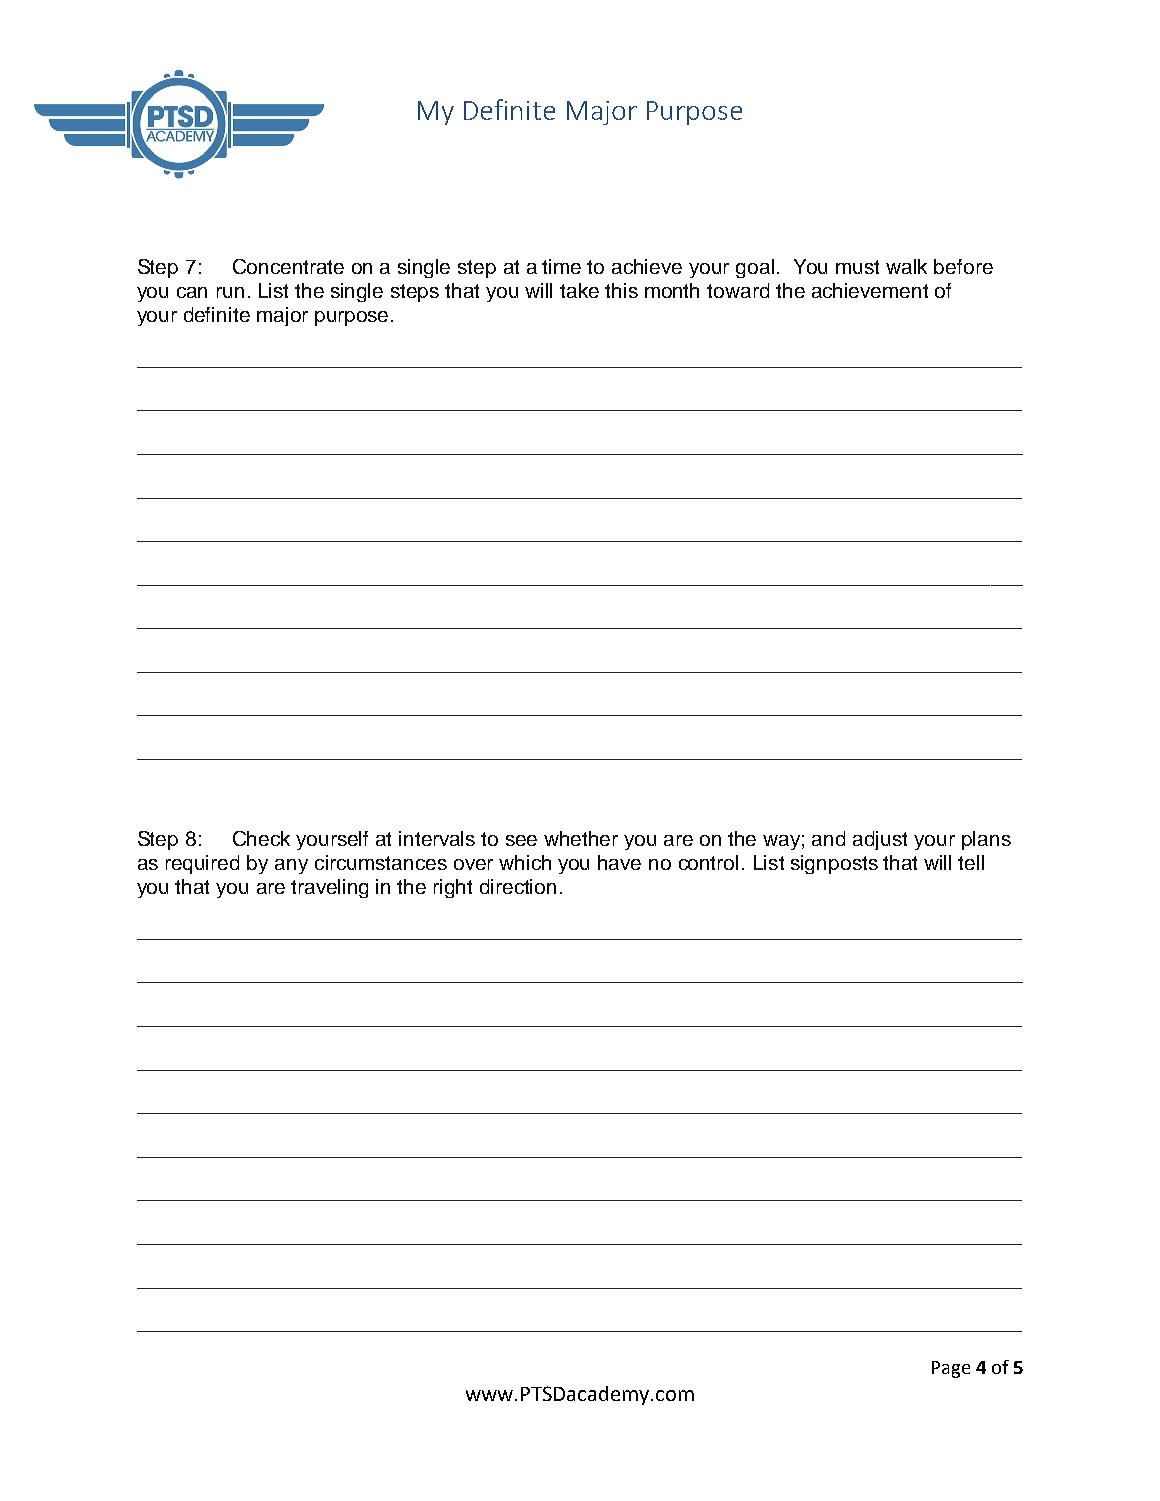  I want to click on Concentrate, so click(288, 266).
